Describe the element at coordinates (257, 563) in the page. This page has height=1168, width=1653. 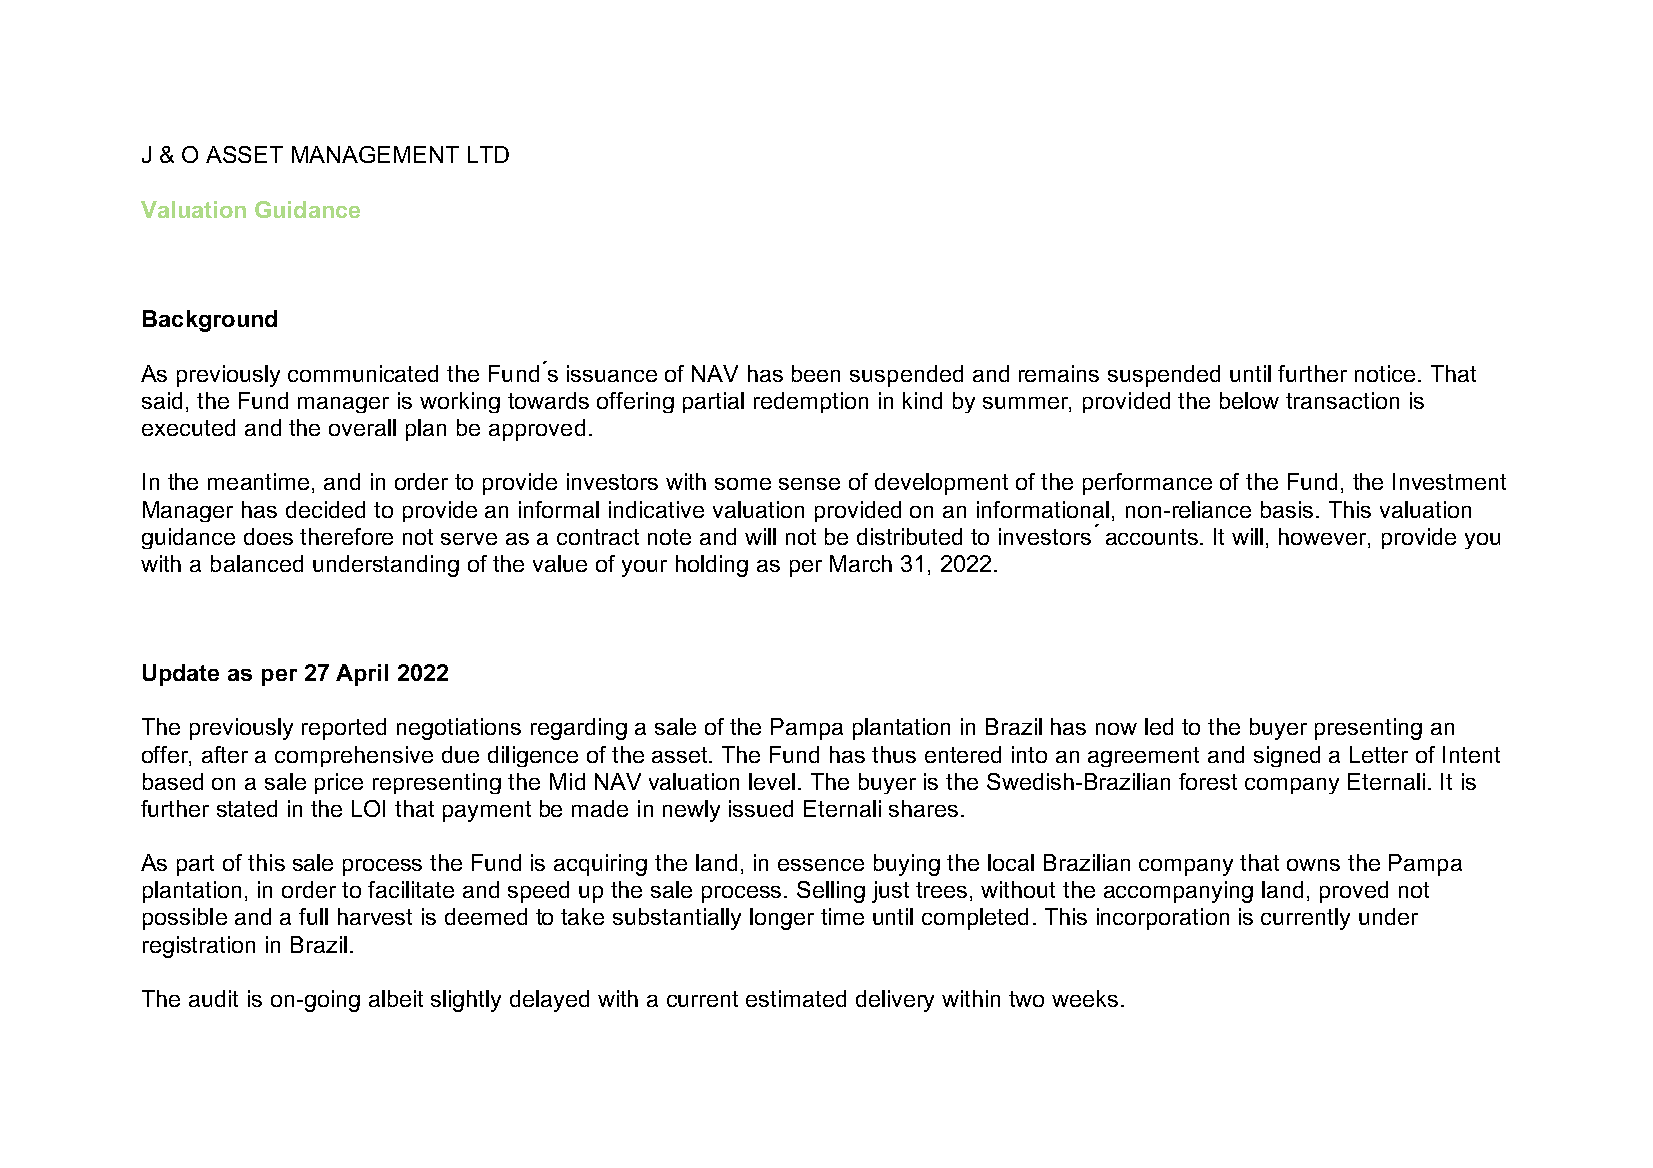
I see `balanced` at that location.
